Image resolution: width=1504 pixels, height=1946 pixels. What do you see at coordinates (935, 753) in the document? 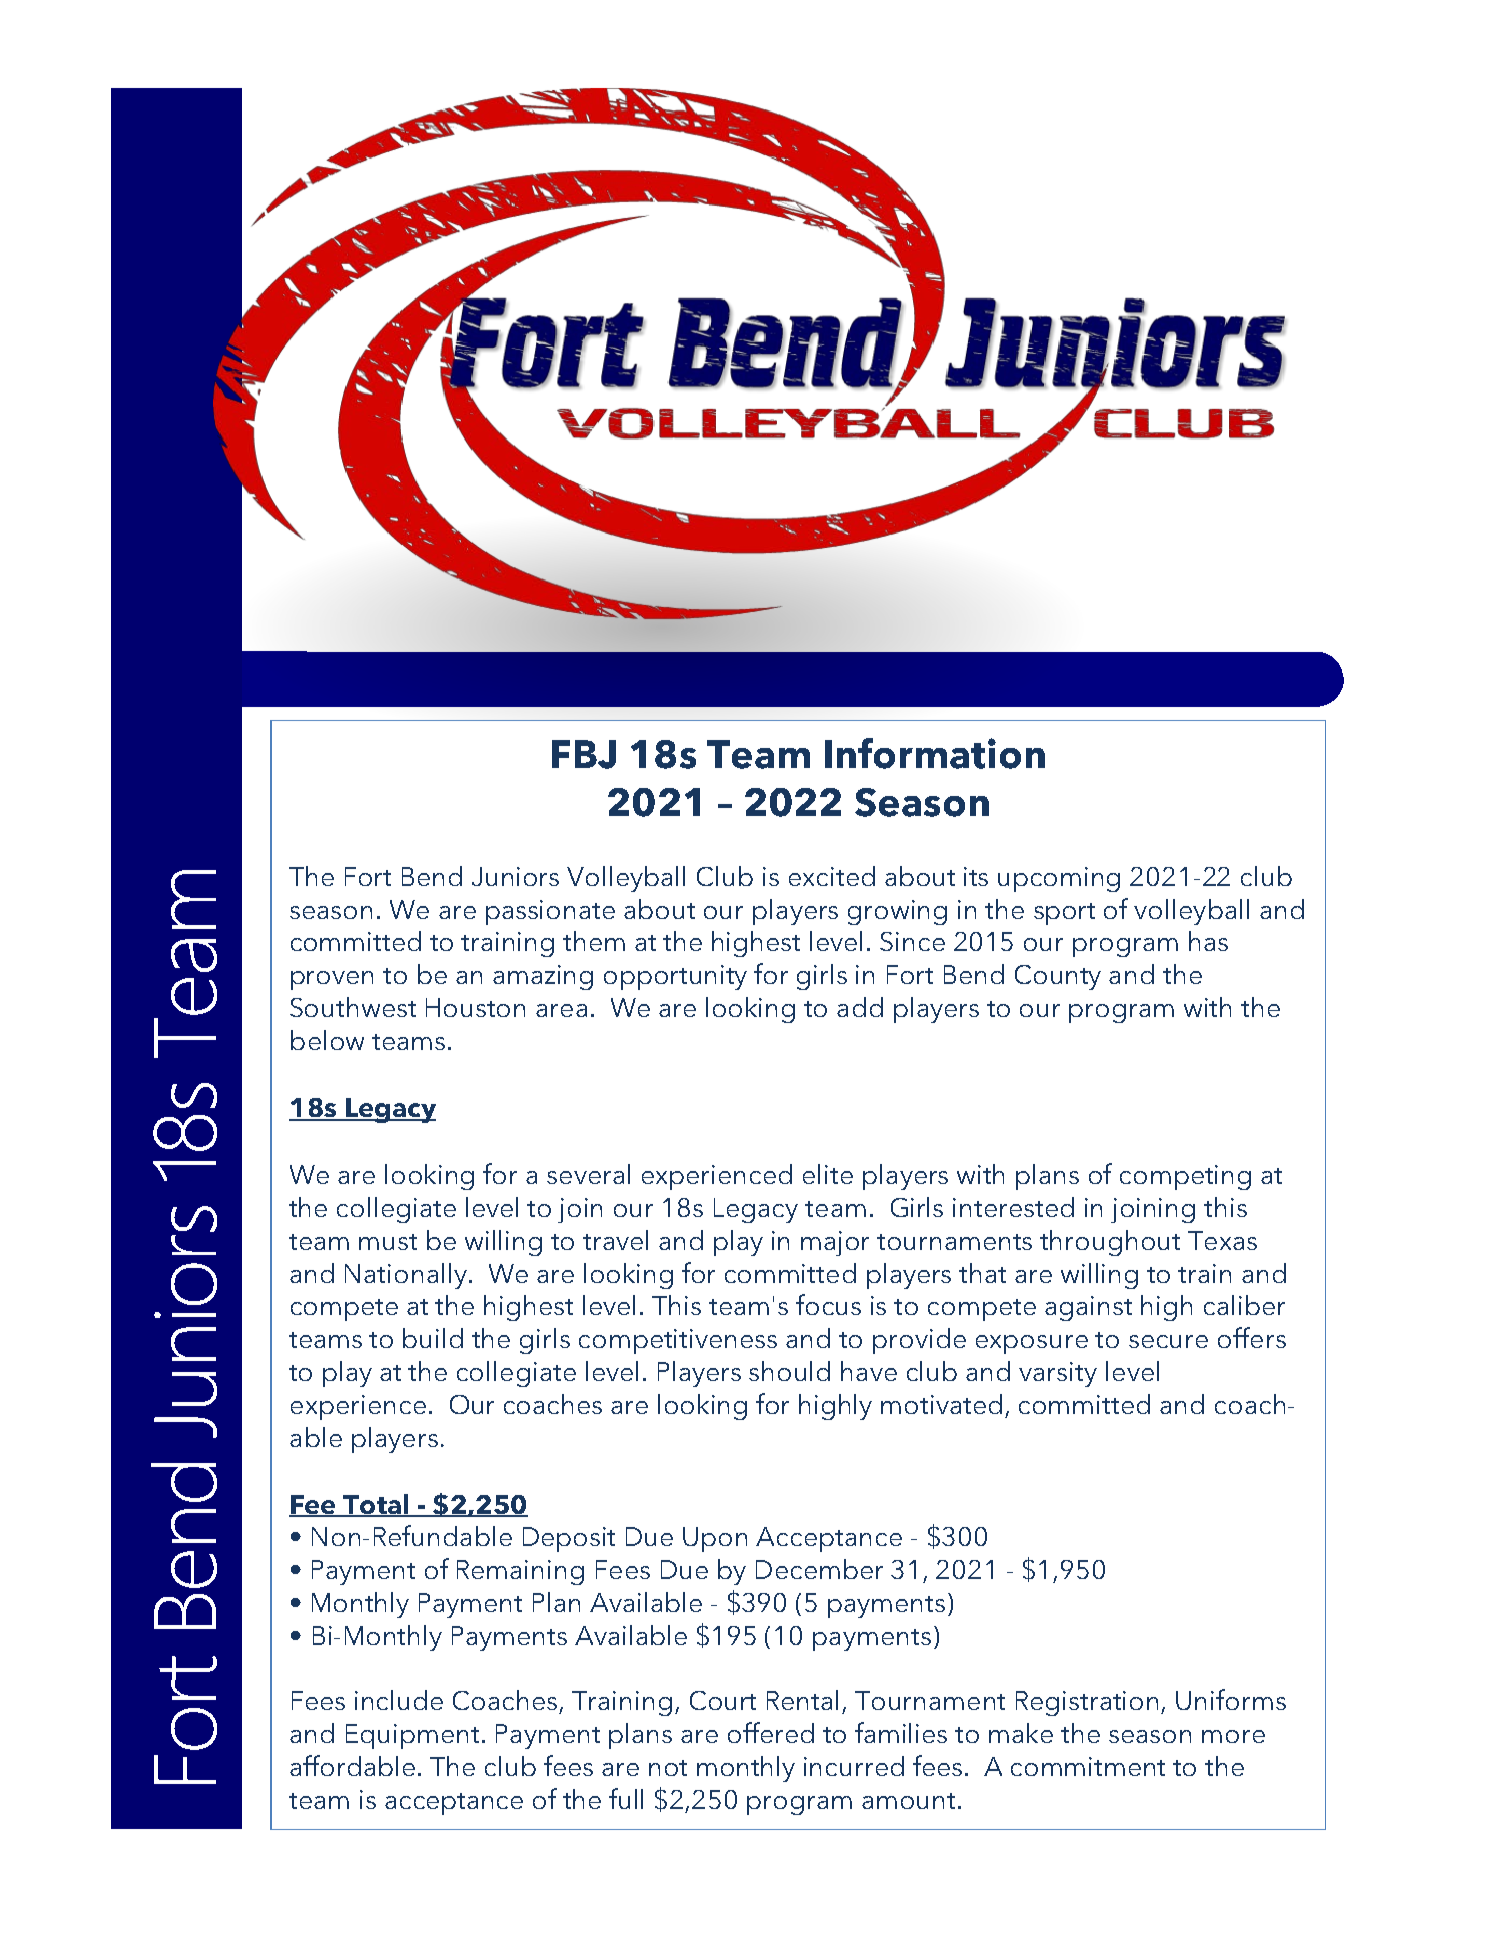
I see `Information` at bounding box center [935, 753].
